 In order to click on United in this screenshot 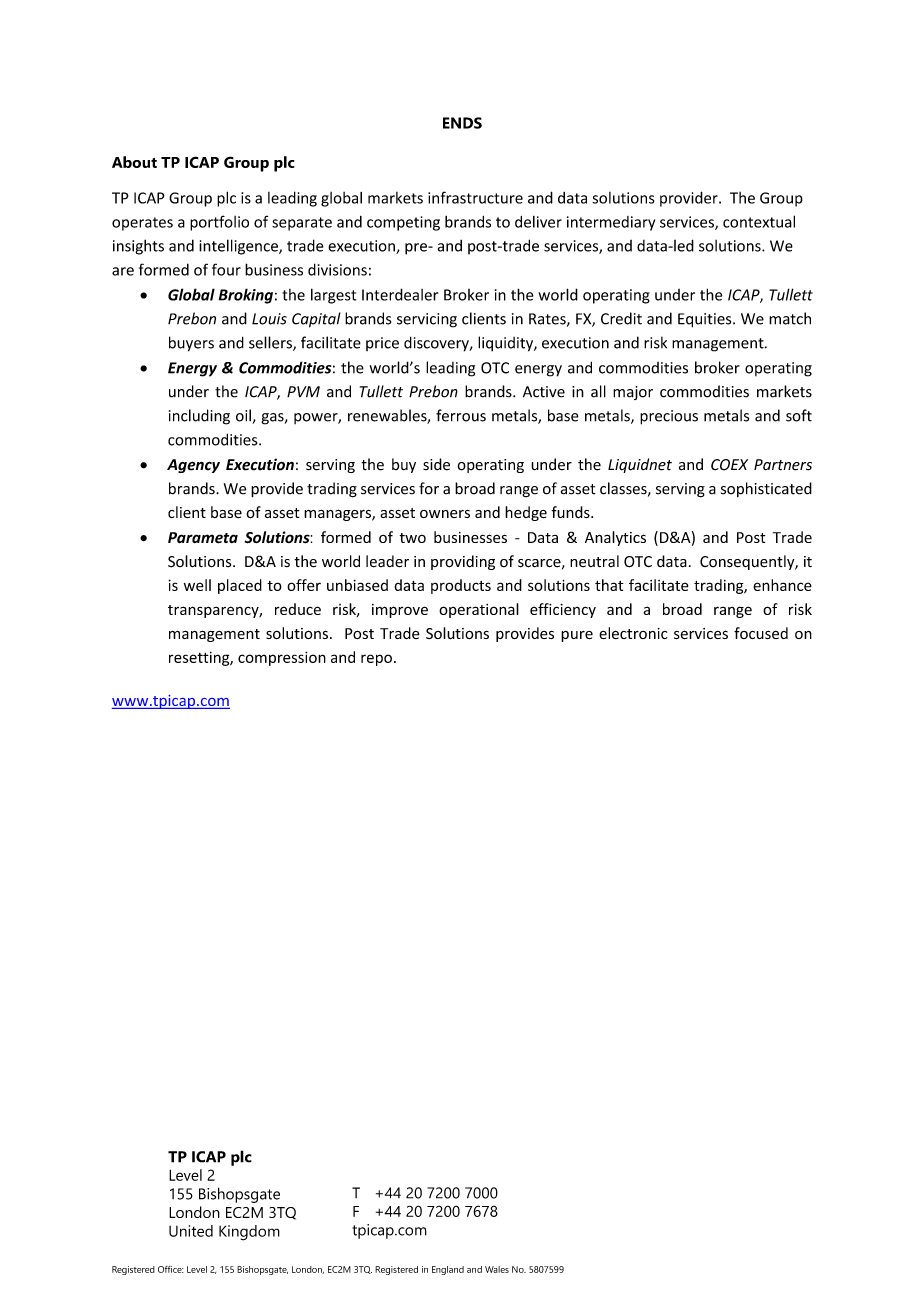, I will do `click(191, 1231)`.
